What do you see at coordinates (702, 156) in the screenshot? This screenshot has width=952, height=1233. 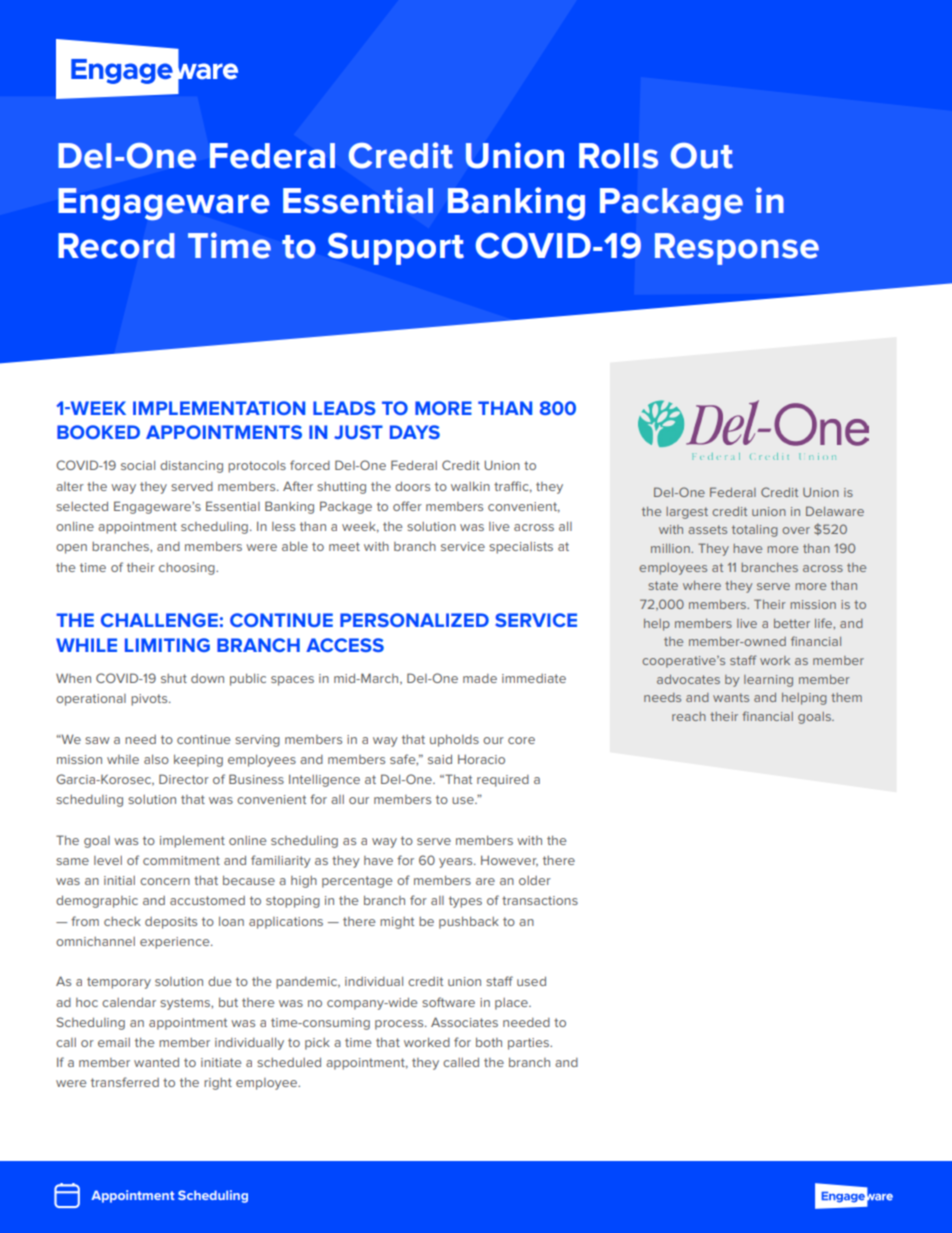 I see `Out` at bounding box center [702, 156].
